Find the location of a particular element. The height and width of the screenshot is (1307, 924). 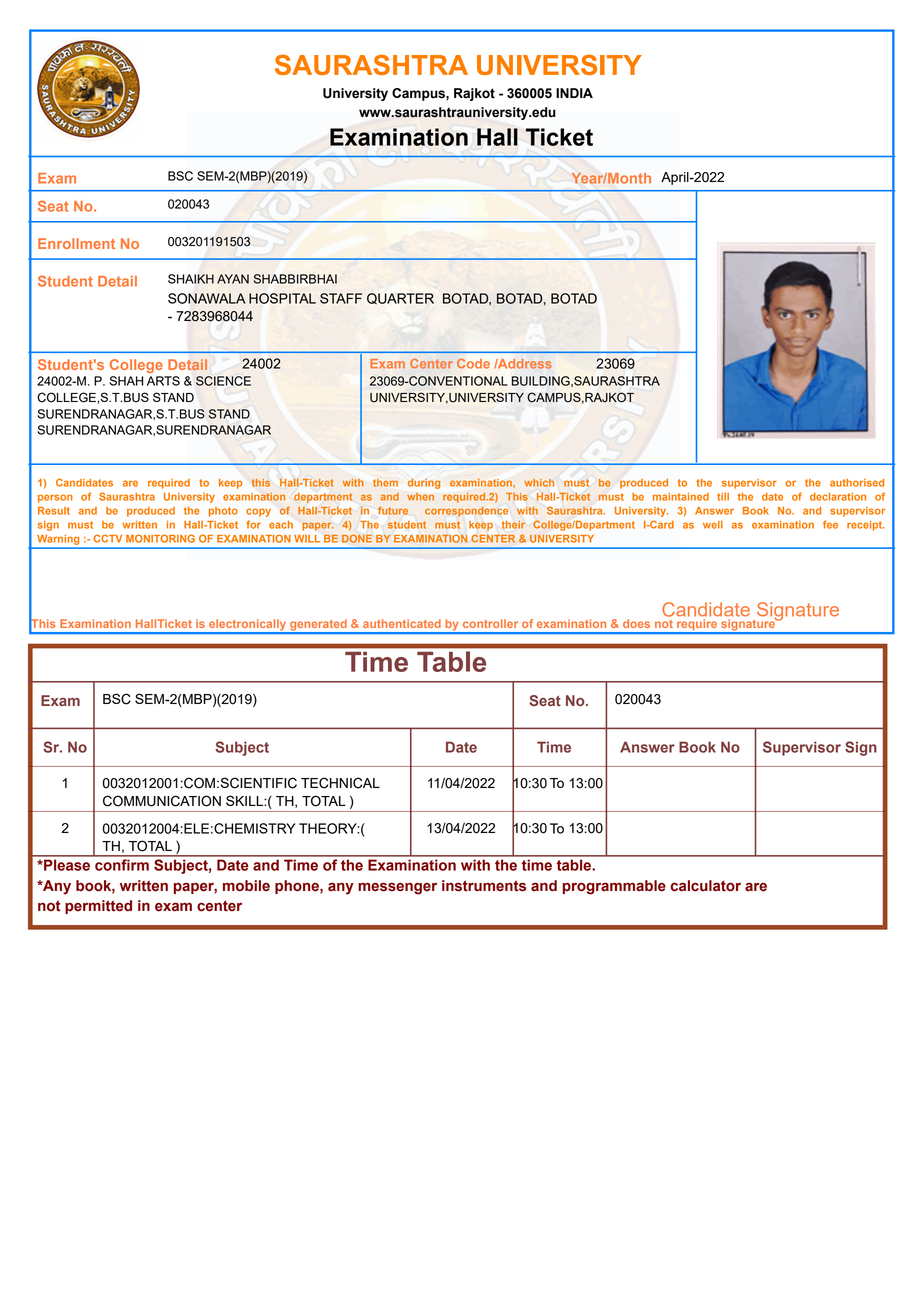

instruments is located at coordinates (484, 886).
